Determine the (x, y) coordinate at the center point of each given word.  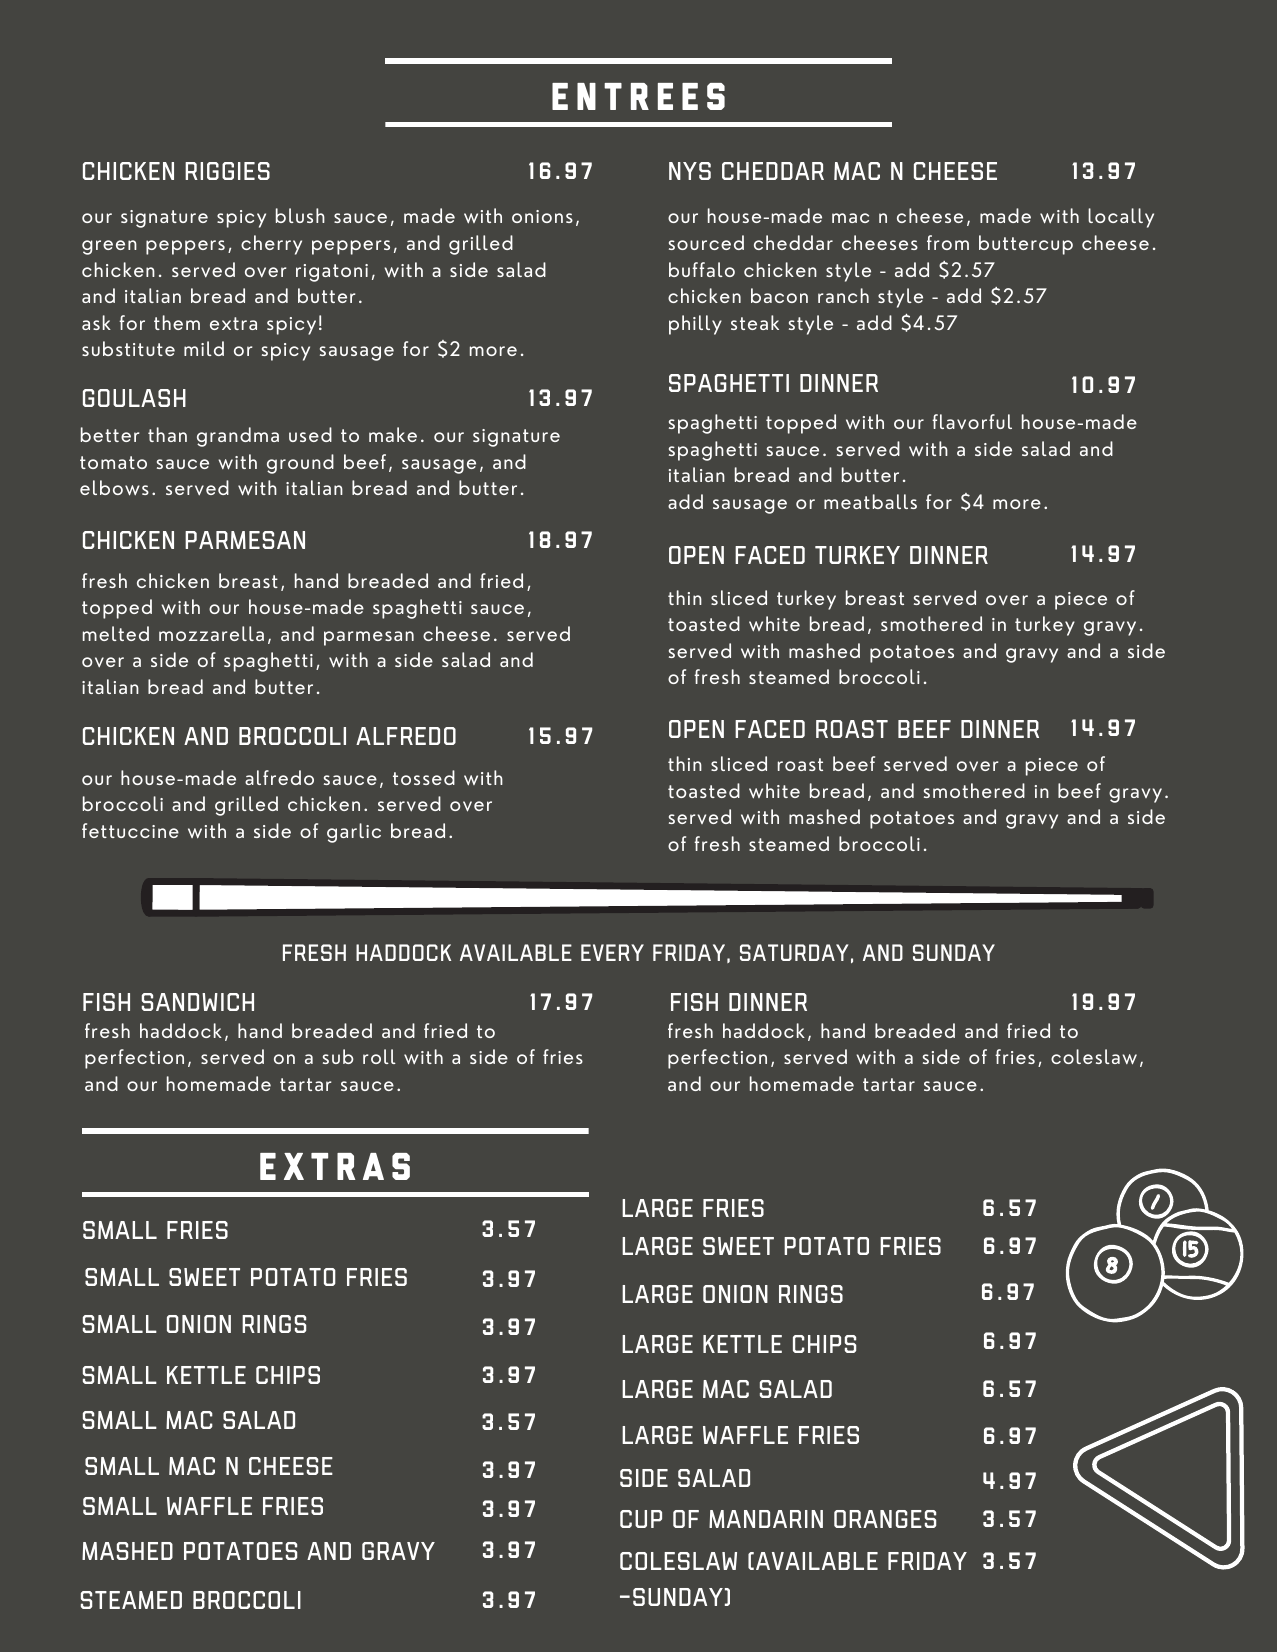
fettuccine (130, 830)
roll (379, 1056)
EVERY (612, 952)
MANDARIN (766, 1519)
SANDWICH (198, 1002)
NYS (690, 171)
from (948, 242)
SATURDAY (794, 952)
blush (300, 215)
